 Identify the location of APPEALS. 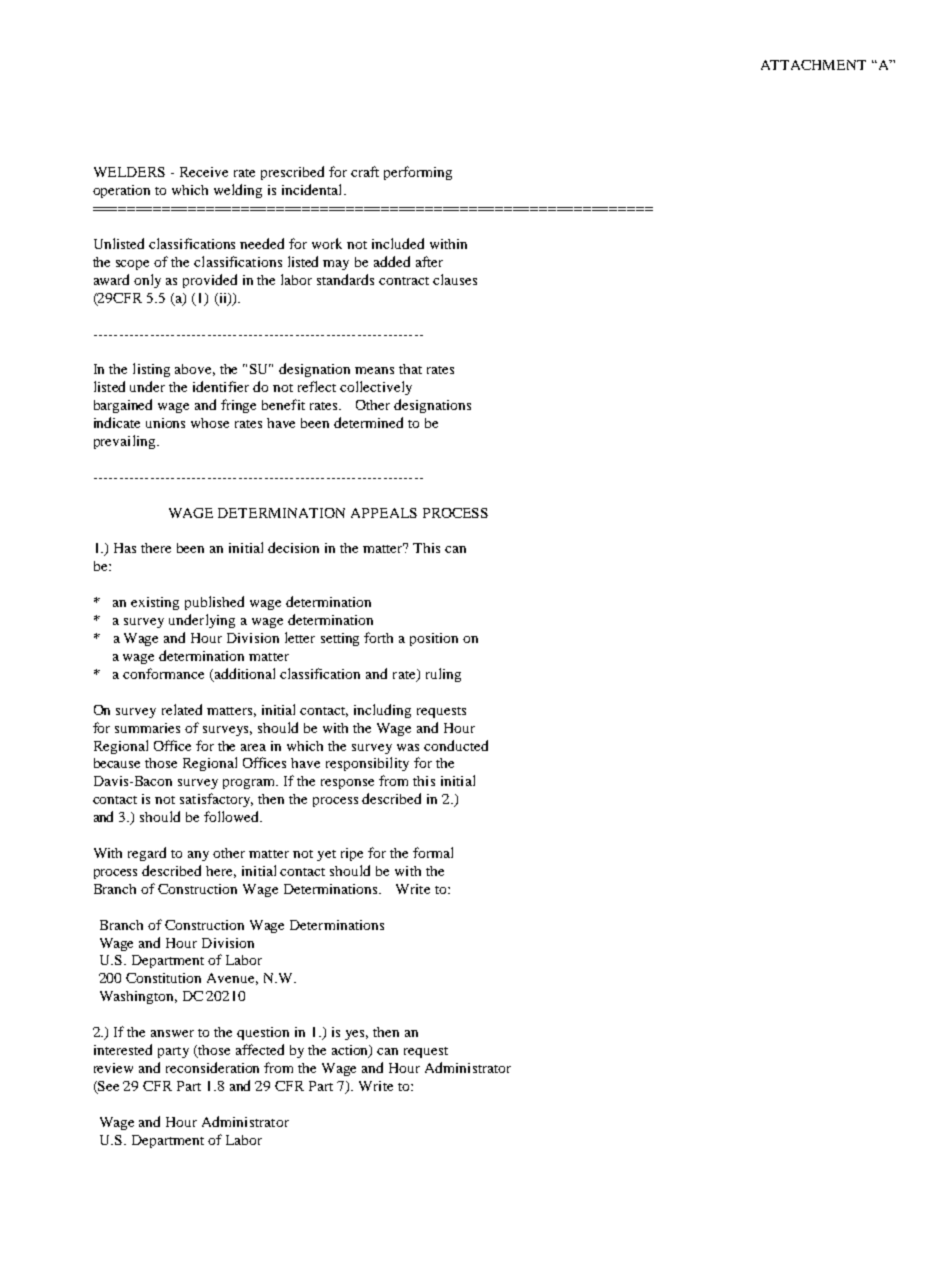
(384, 513).
